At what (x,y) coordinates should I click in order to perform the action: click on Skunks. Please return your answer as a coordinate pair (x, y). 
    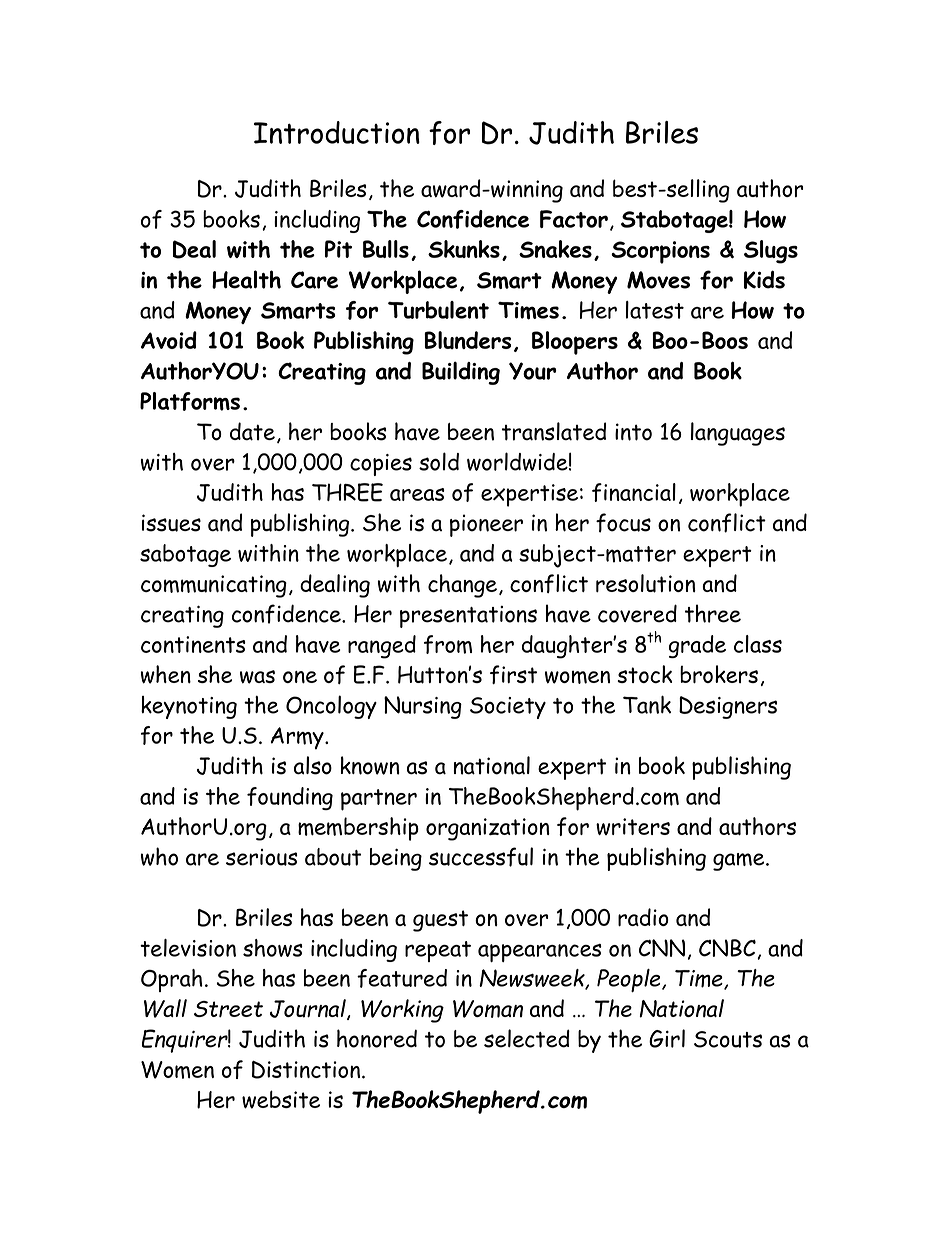
    Looking at the image, I should click on (464, 249).
